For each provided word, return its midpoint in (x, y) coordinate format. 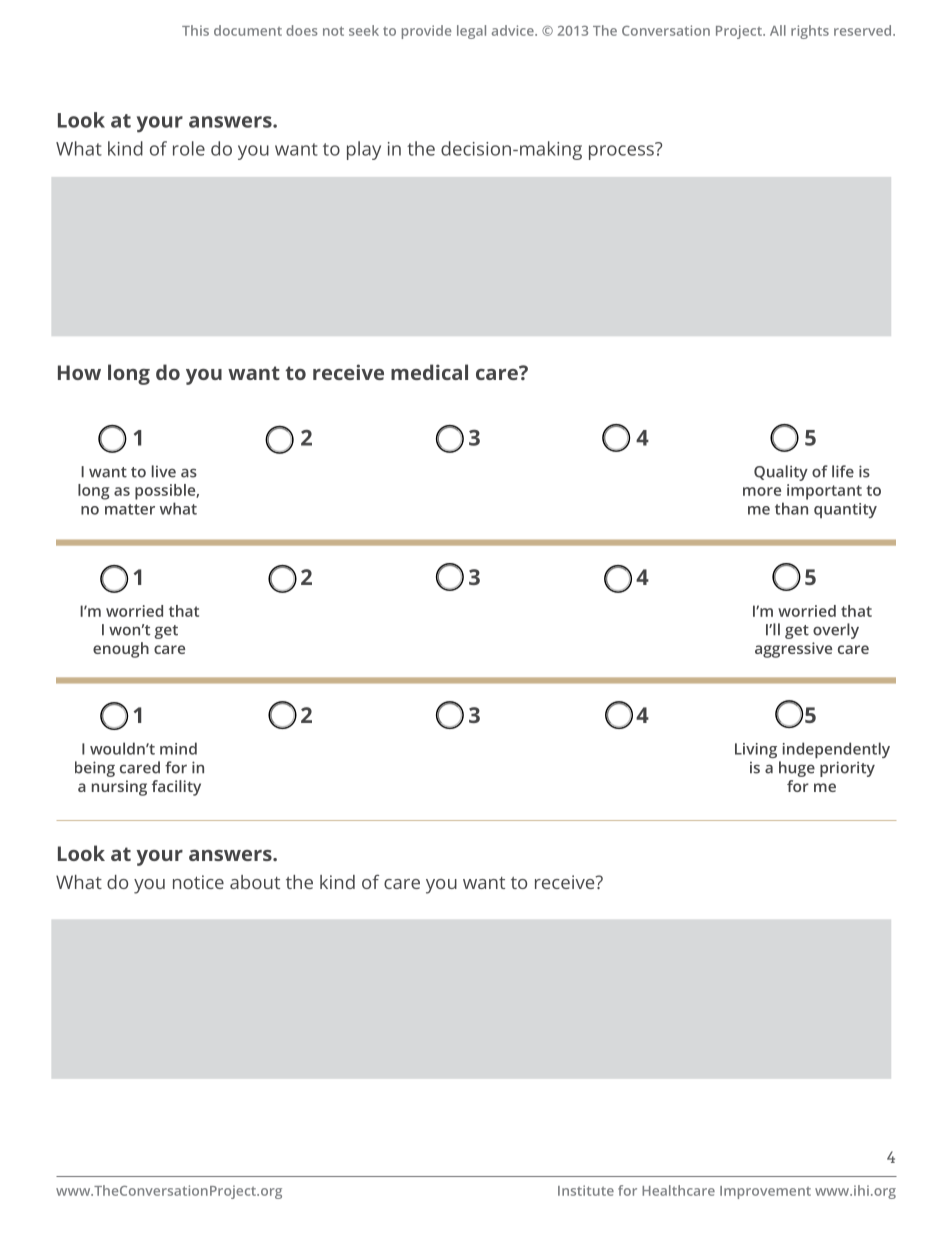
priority (847, 769)
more (762, 491)
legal (471, 32)
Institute (586, 1190)
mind (178, 748)
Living (756, 750)
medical (429, 372)
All (778, 30)
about (255, 882)
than (791, 508)
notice (198, 882)
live (164, 471)
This (195, 30)
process (622, 151)
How (79, 372)
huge (797, 769)
